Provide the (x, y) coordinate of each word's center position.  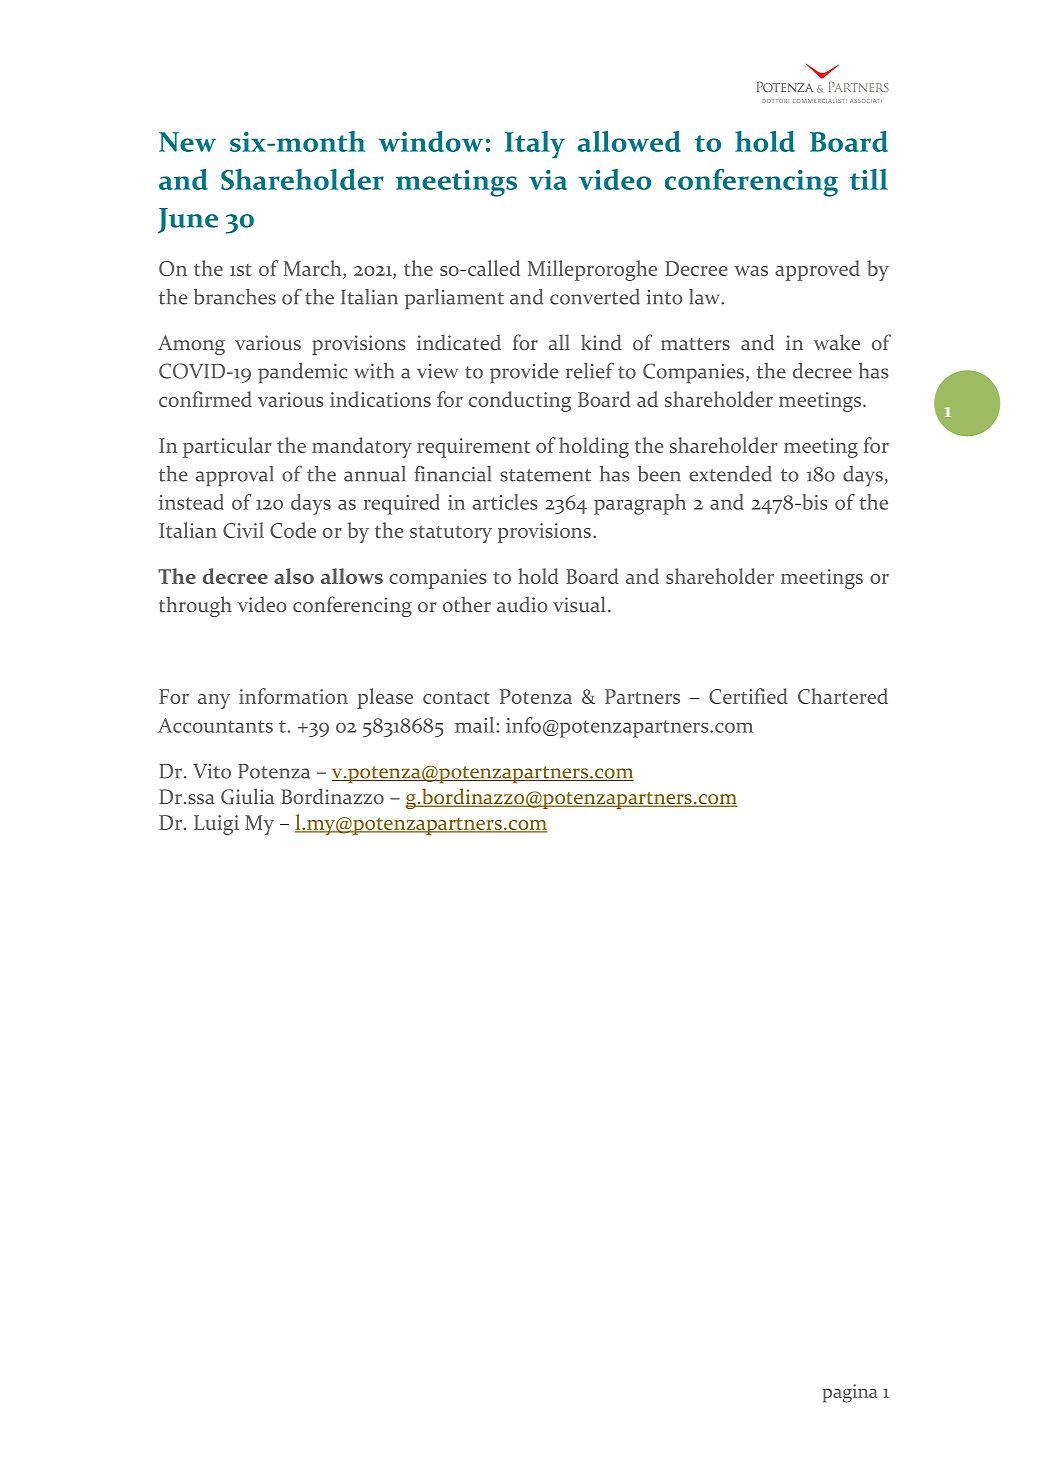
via (548, 180)
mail (474, 725)
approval (235, 476)
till (869, 179)
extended (730, 474)
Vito (212, 771)
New (187, 142)
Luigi (216, 825)
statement (545, 475)
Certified (748, 696)
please (385, 698)
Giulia (247, 796)
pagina (850, 1393)
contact (456, 698)
